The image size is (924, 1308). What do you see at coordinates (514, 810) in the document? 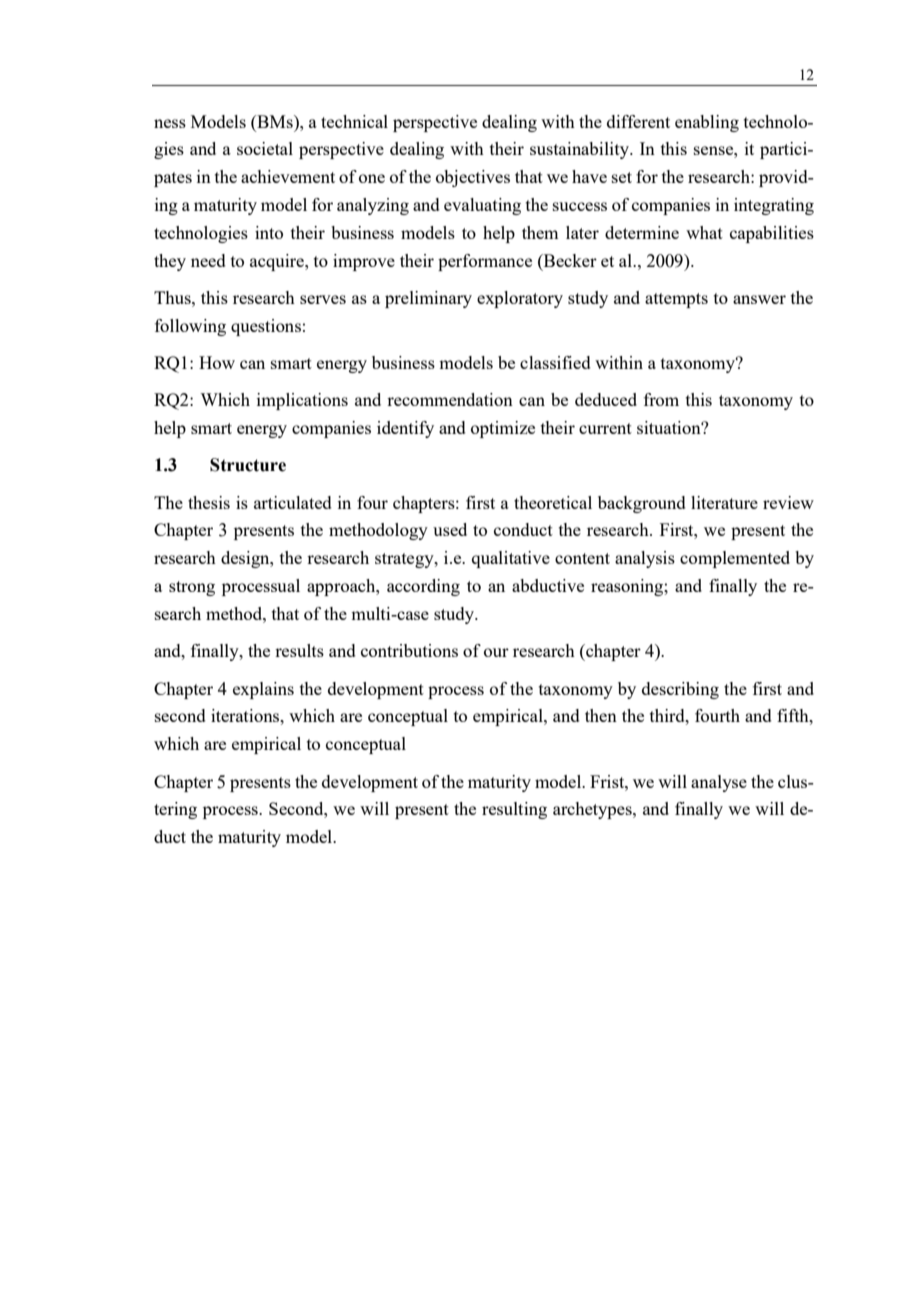
I see `resulting` at bounding box center [514, 810].
